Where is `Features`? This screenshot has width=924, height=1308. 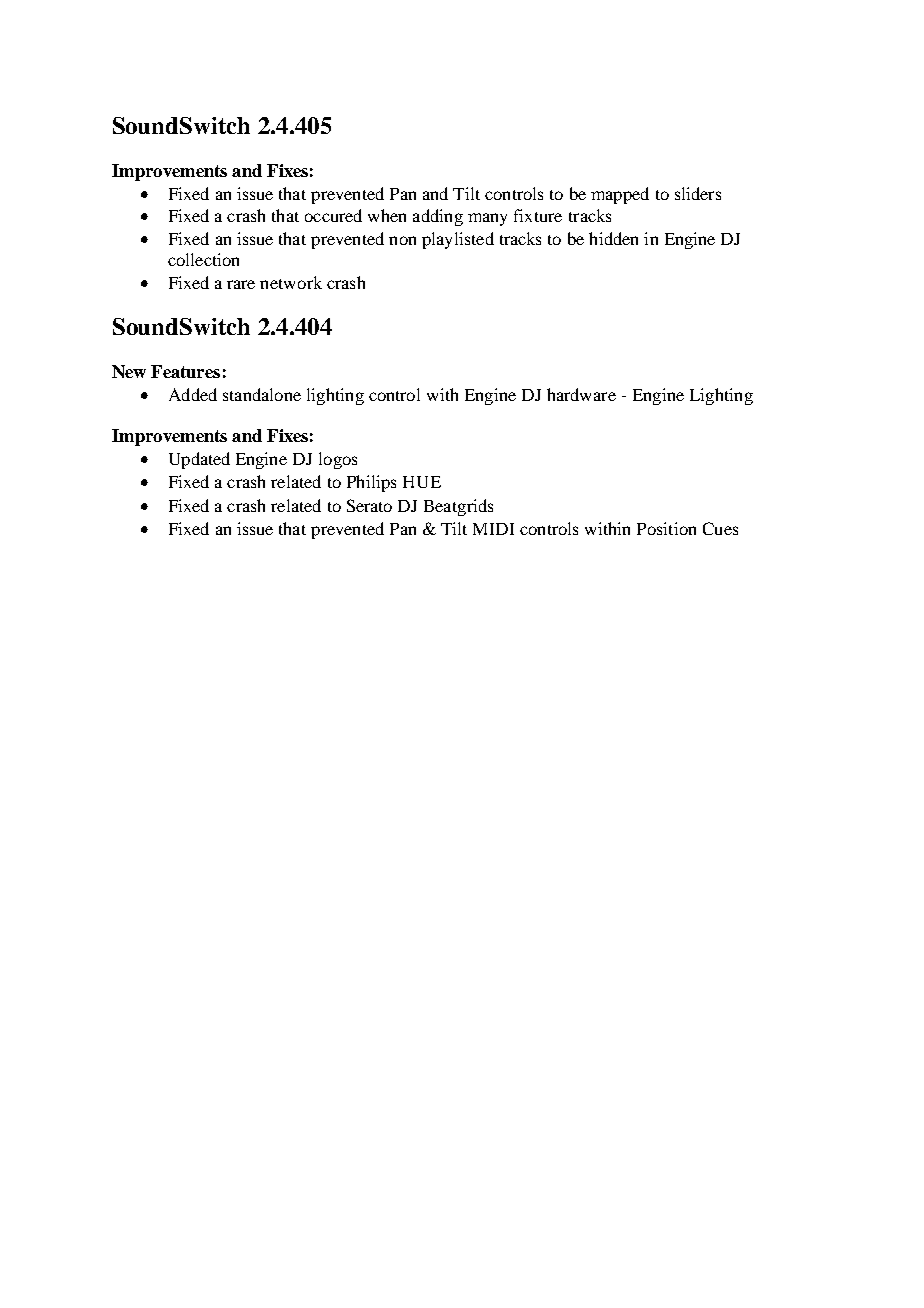 Features is located at coordinates (185, 371).
